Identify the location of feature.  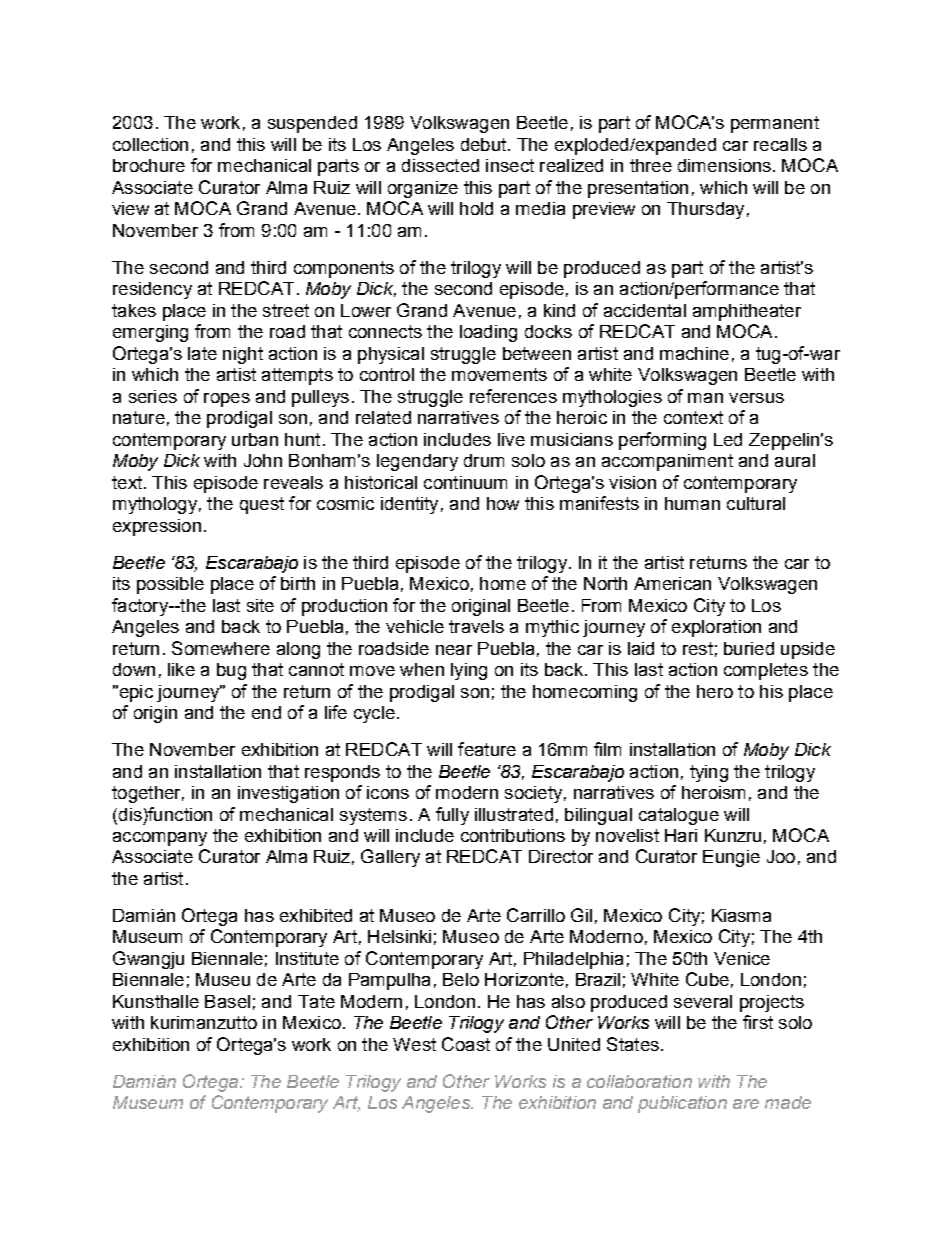
(487, 749).
